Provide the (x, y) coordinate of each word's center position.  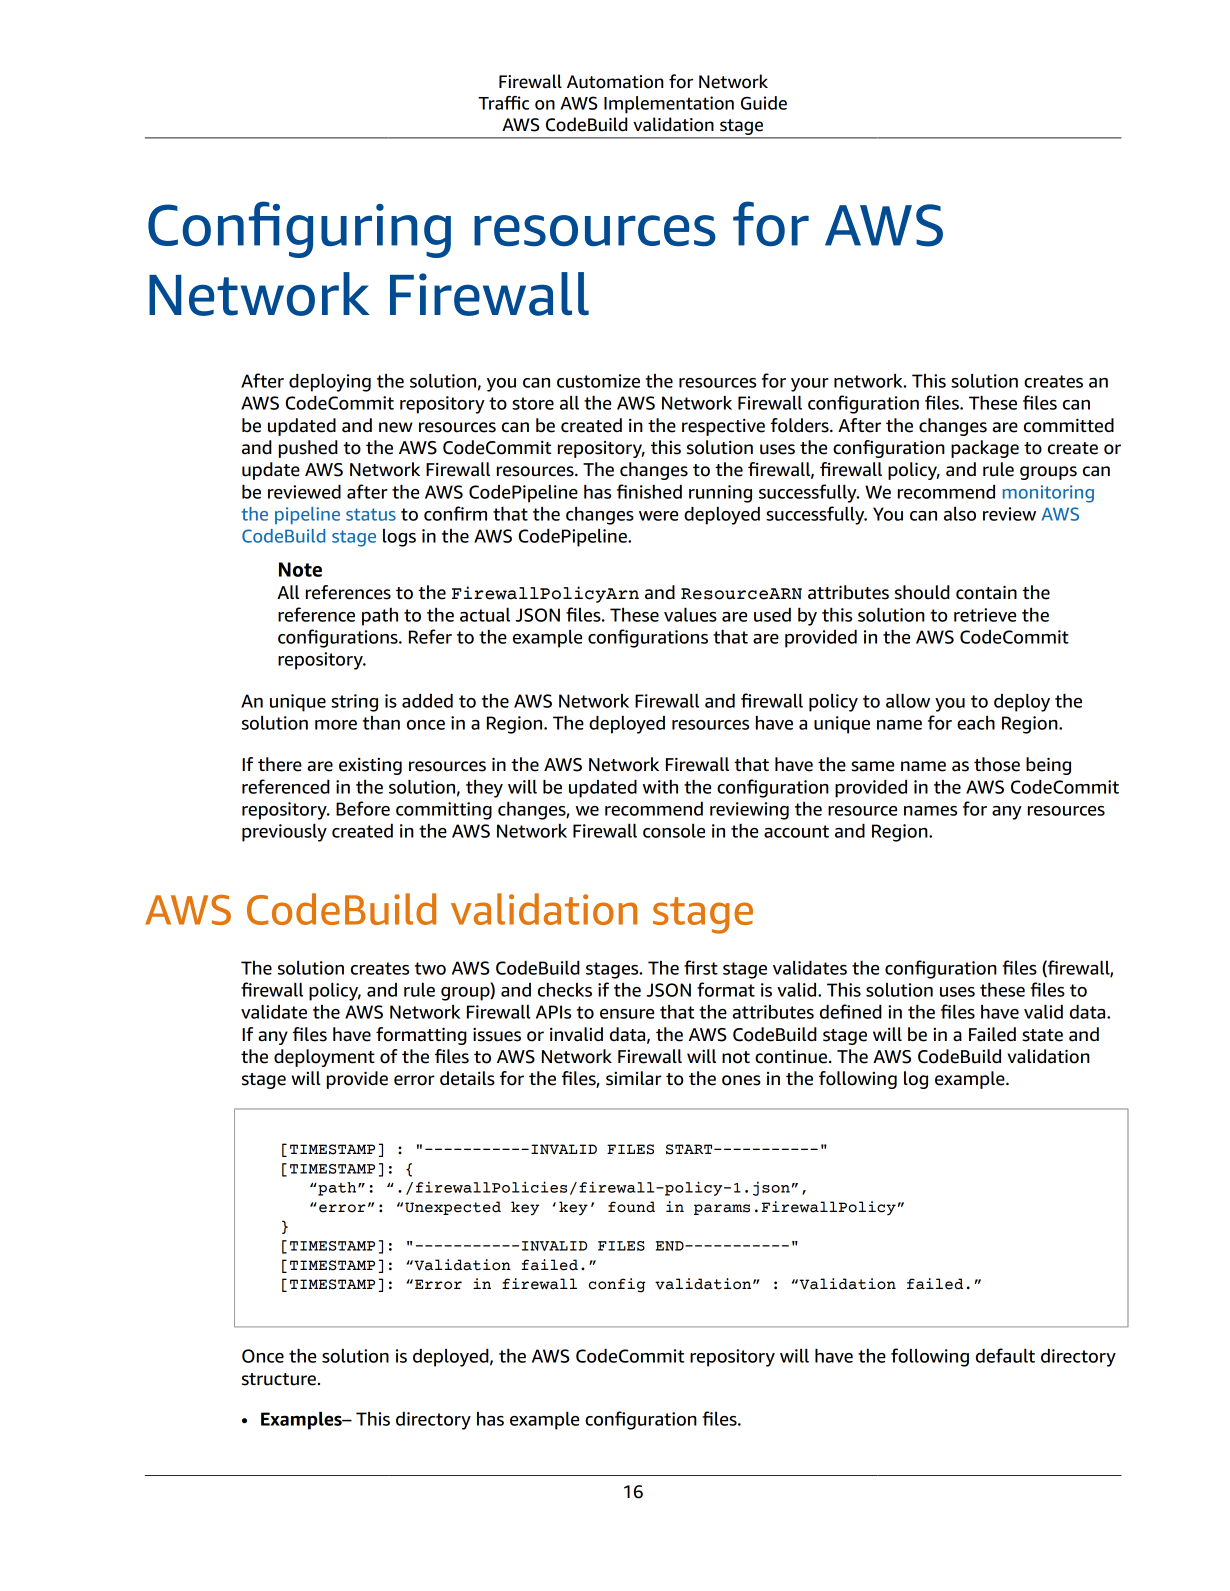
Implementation (669, 105)
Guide (764, 103)
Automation (615, 82)
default (1005, 1355)
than (381, 723)
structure (279, 1379)
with (660, 787)
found (631, 1207)
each (976, 723)
